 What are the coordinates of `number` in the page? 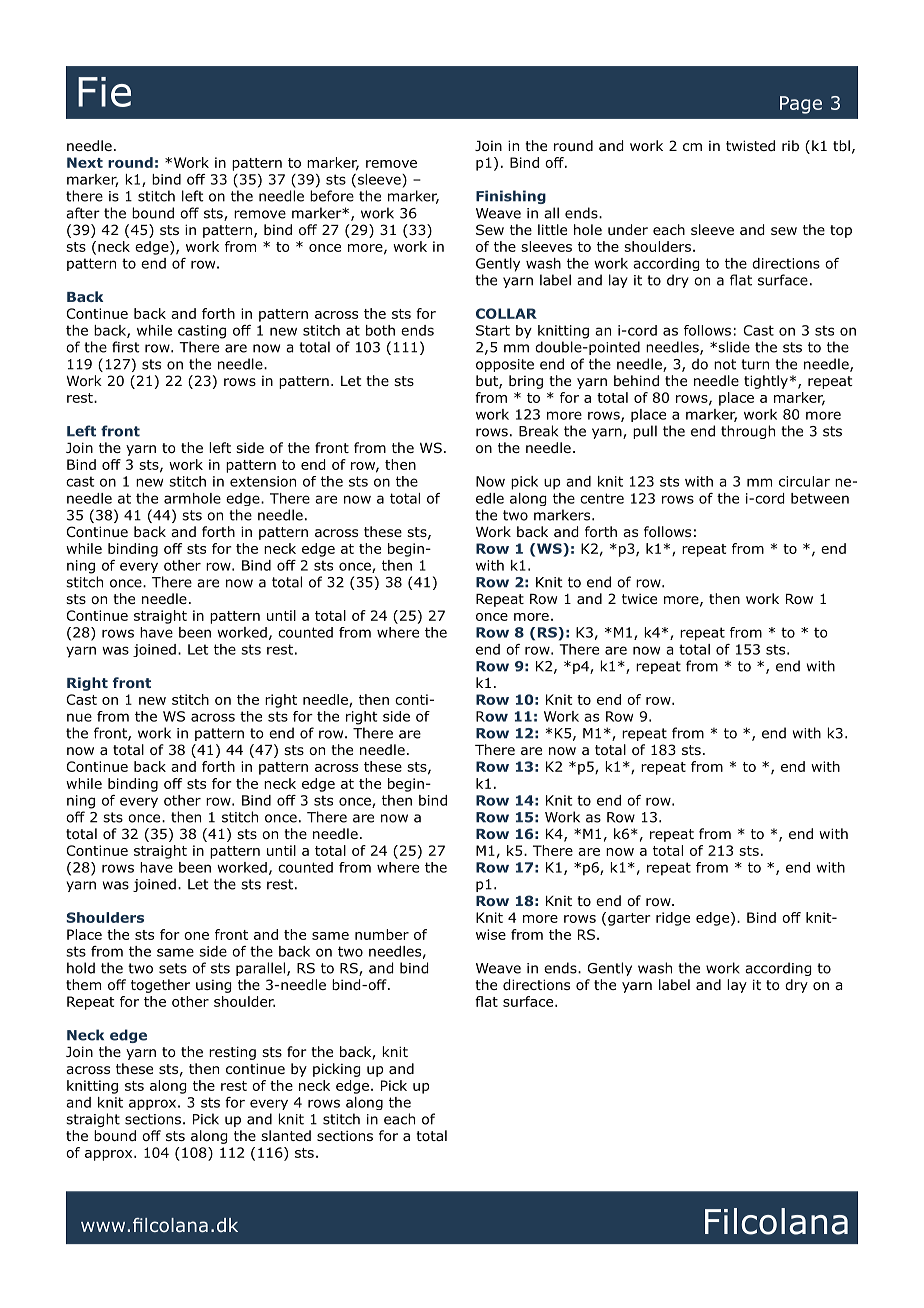 It's located at (382, 934).
